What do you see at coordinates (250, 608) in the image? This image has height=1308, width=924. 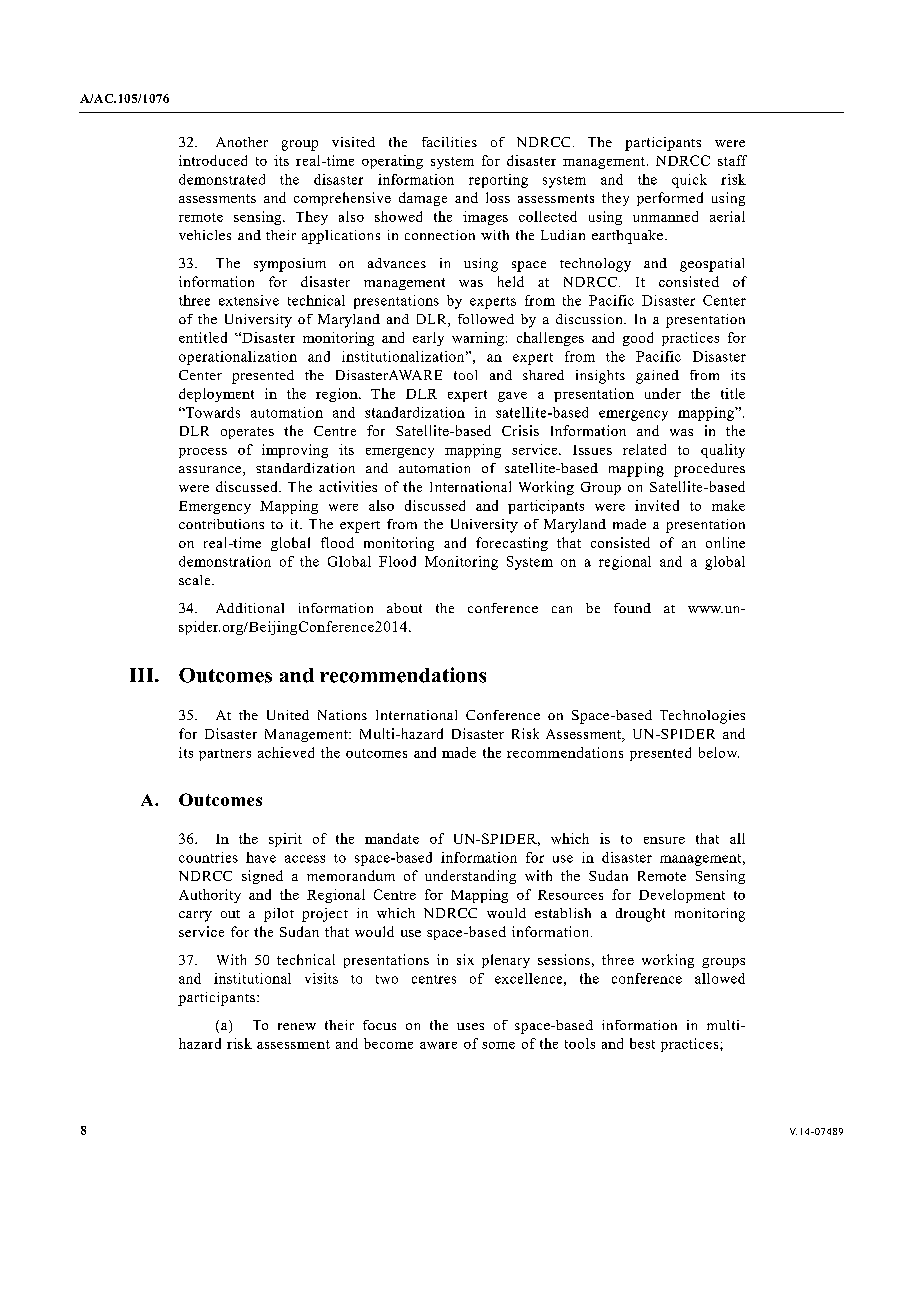 I see `Additional` at bounding box center [250, 608].
